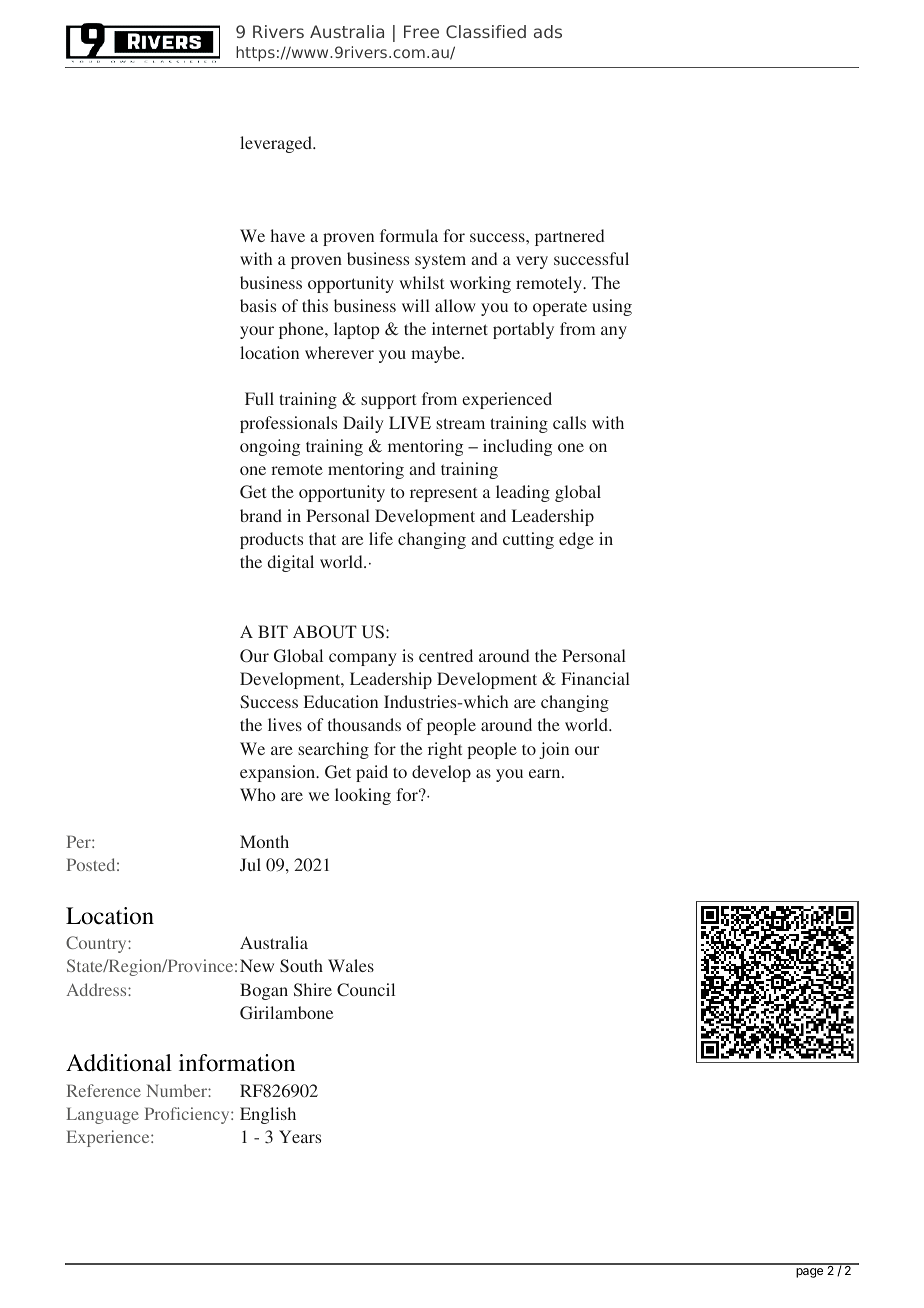 This screenshot has height=1308, width=924. What do you see at coordinates (569, 422) in the screenshot?
I see `calls` at bounding box center [569, 422].
